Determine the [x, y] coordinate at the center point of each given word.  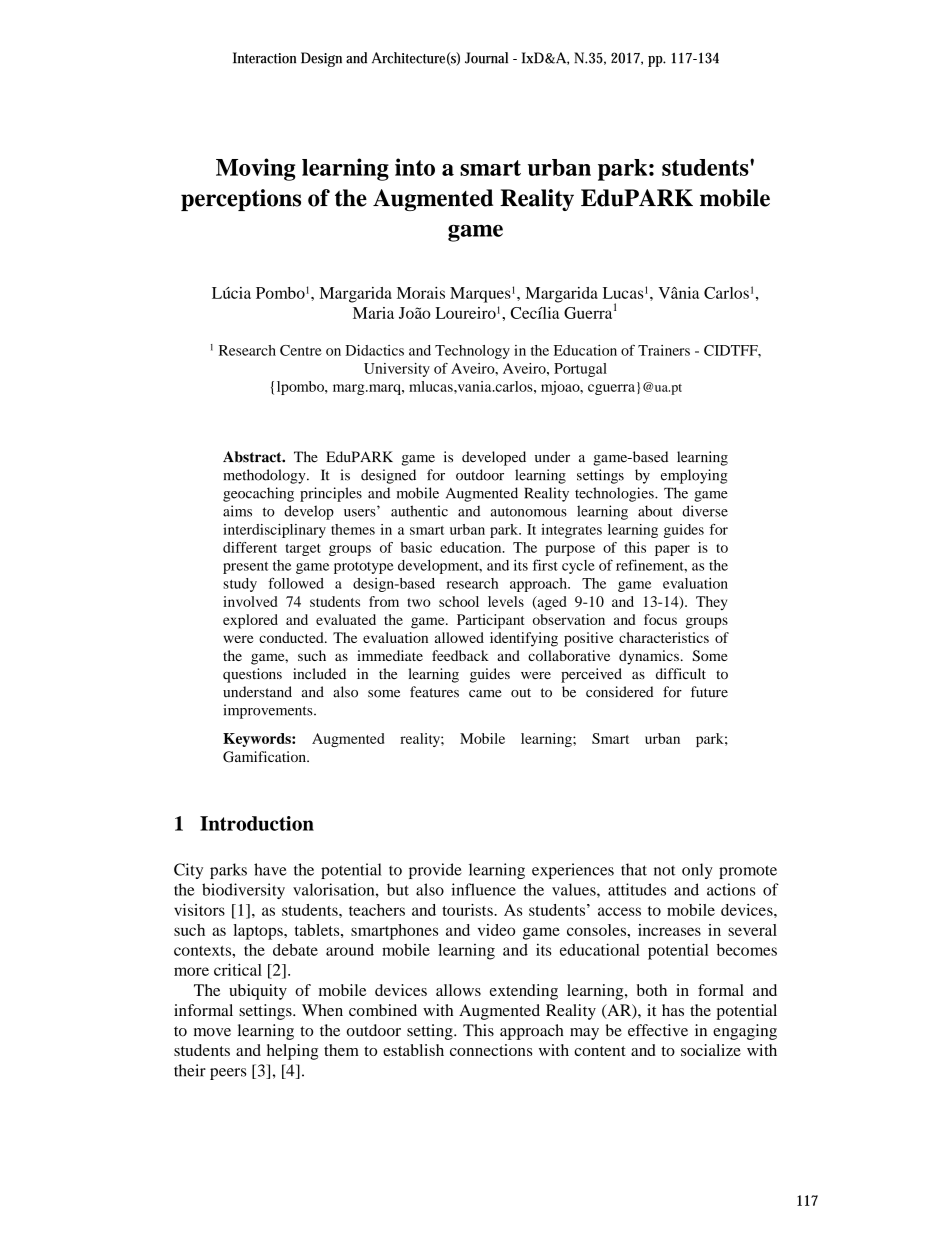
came [485, 694]
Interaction [264, 58]
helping [292, 1052]
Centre [301, 350]
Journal [486, 58]
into [415, 167]
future [709, 692]
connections [491, 1050]
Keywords [258, 740]
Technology [472, 352]
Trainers [664, 350]
